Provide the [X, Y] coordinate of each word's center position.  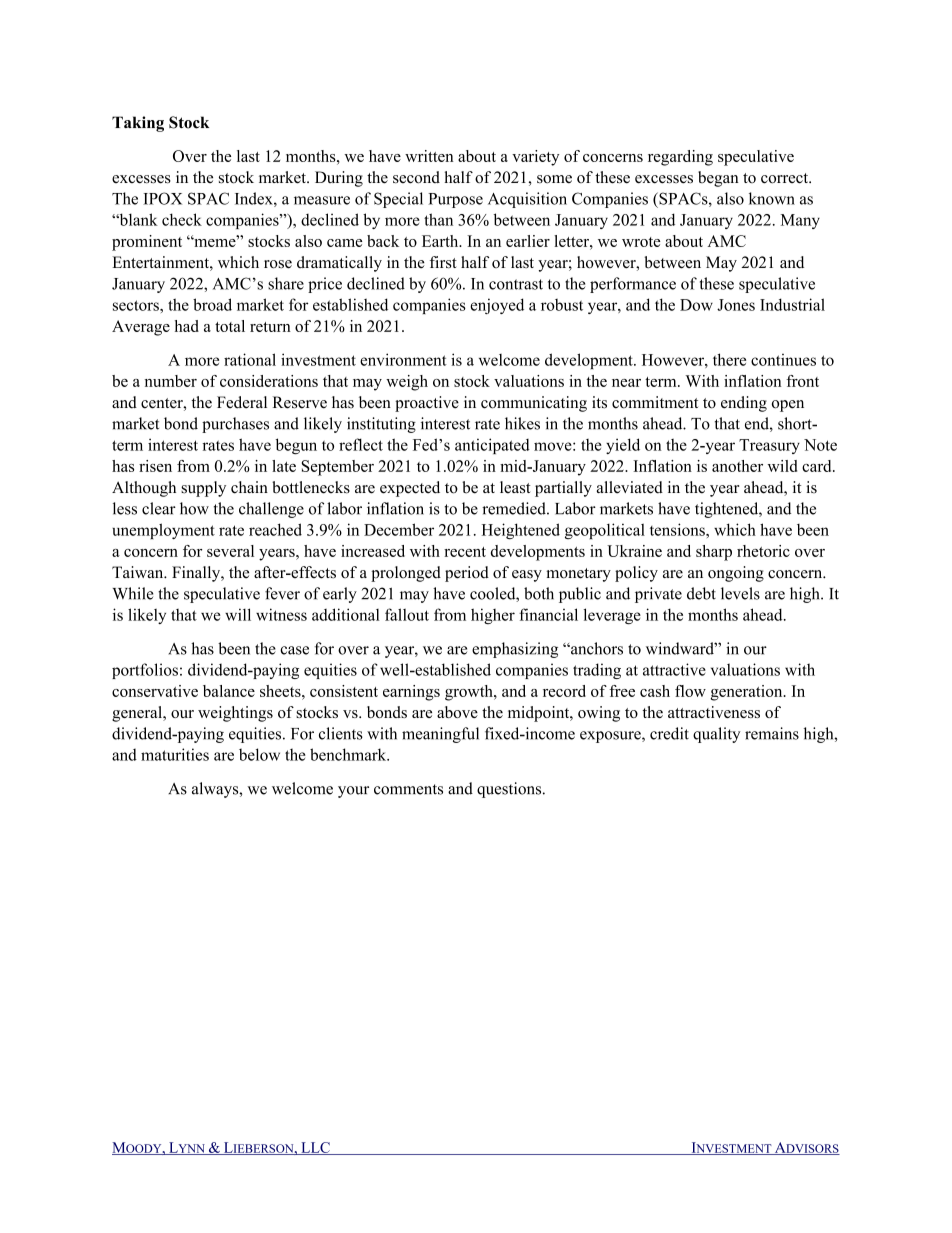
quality [717, 735]
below [259, 754]
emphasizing [515, 650]
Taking [138, 124]
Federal [242, 402]
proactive [427, 404]
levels [740, 593]
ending [744, 404]
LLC [315, 1148]
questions [510, 790]
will [238, 614]
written [429, 156]
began [718, 179]
